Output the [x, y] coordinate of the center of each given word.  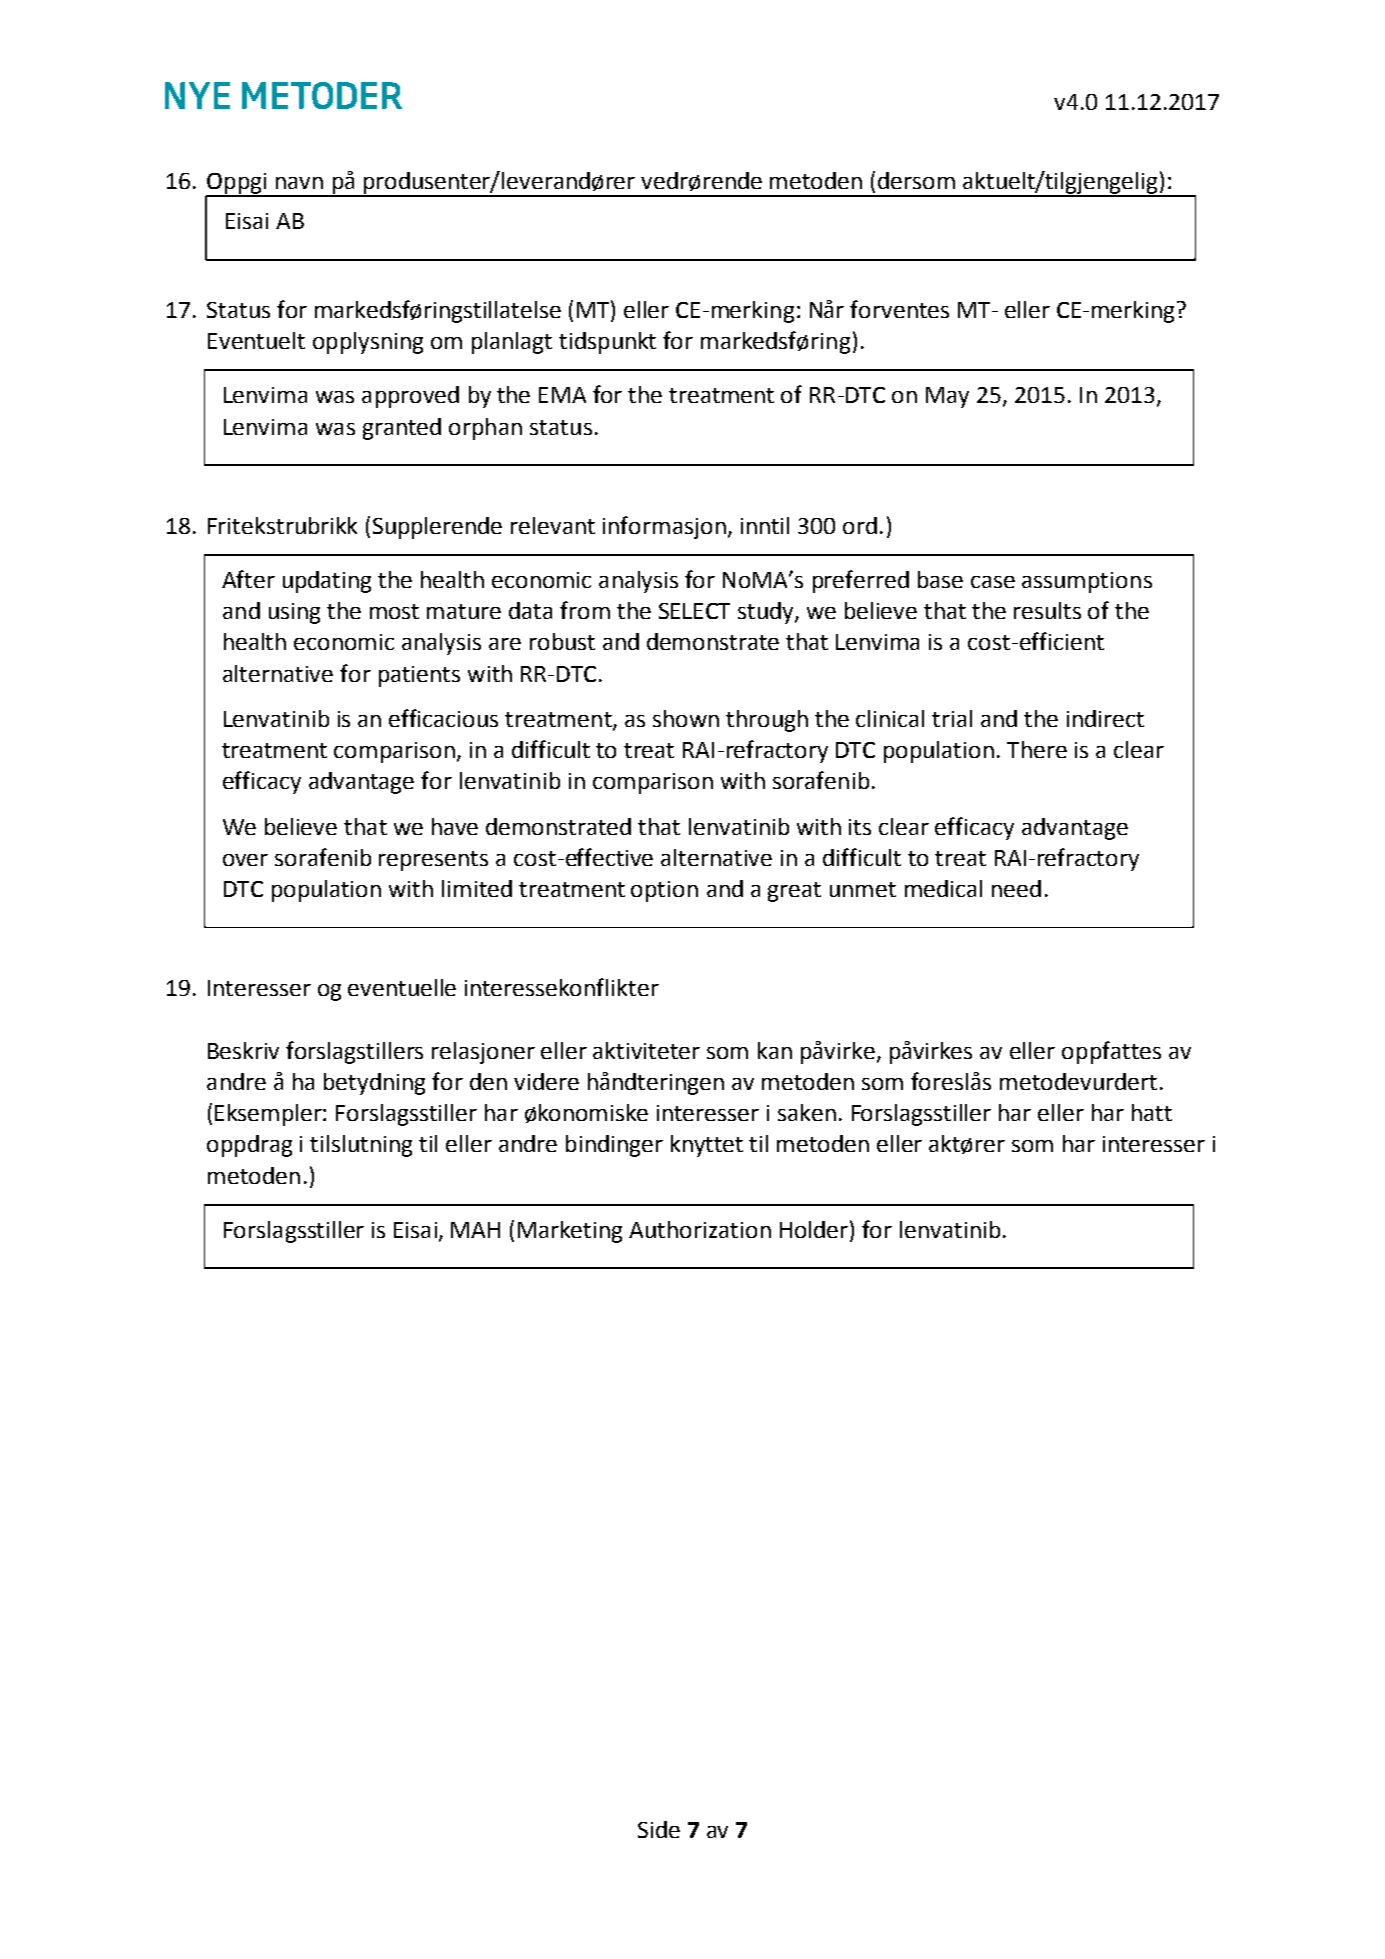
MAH [475, 1230]
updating [327, 582]
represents [433, 861]
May [947, 397]
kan [775, 1050]
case [993, 582]
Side [659, 1829]
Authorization [700, 1229]
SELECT [694, 611]
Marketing [570, 1232]
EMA [562, 395]
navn [299, 183]
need [1016, 888]
